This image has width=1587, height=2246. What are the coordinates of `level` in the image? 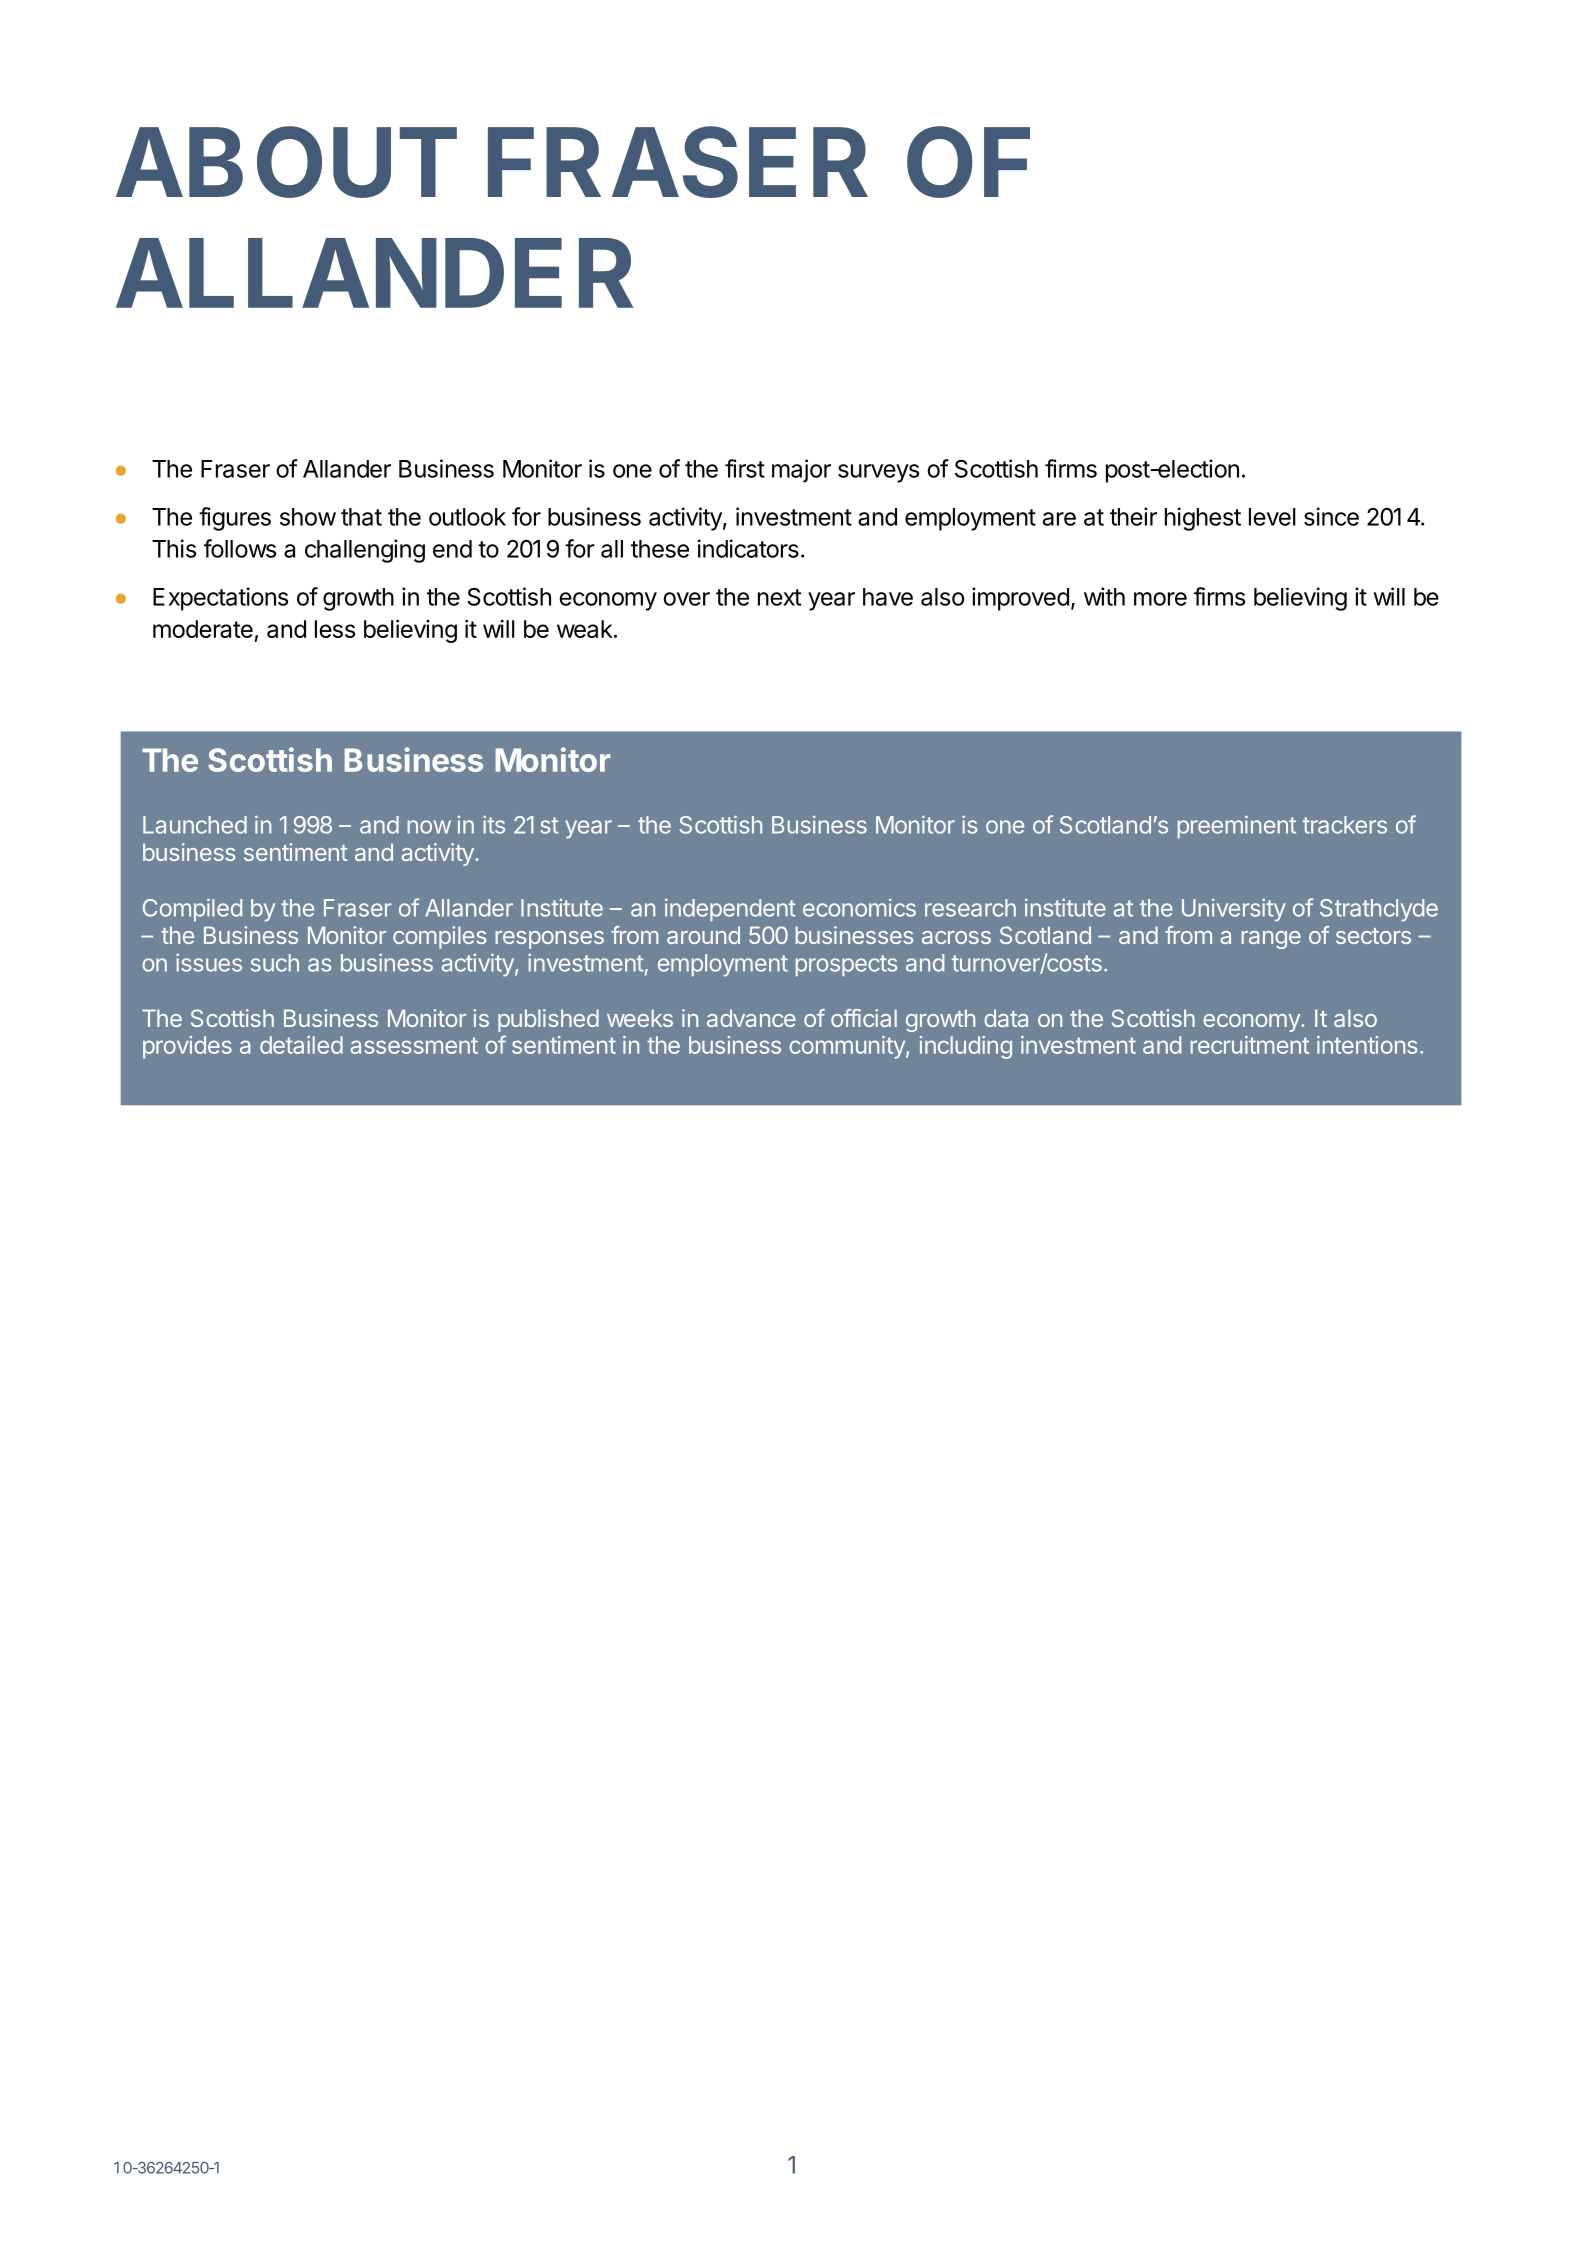 It's located at (1272, 517).
